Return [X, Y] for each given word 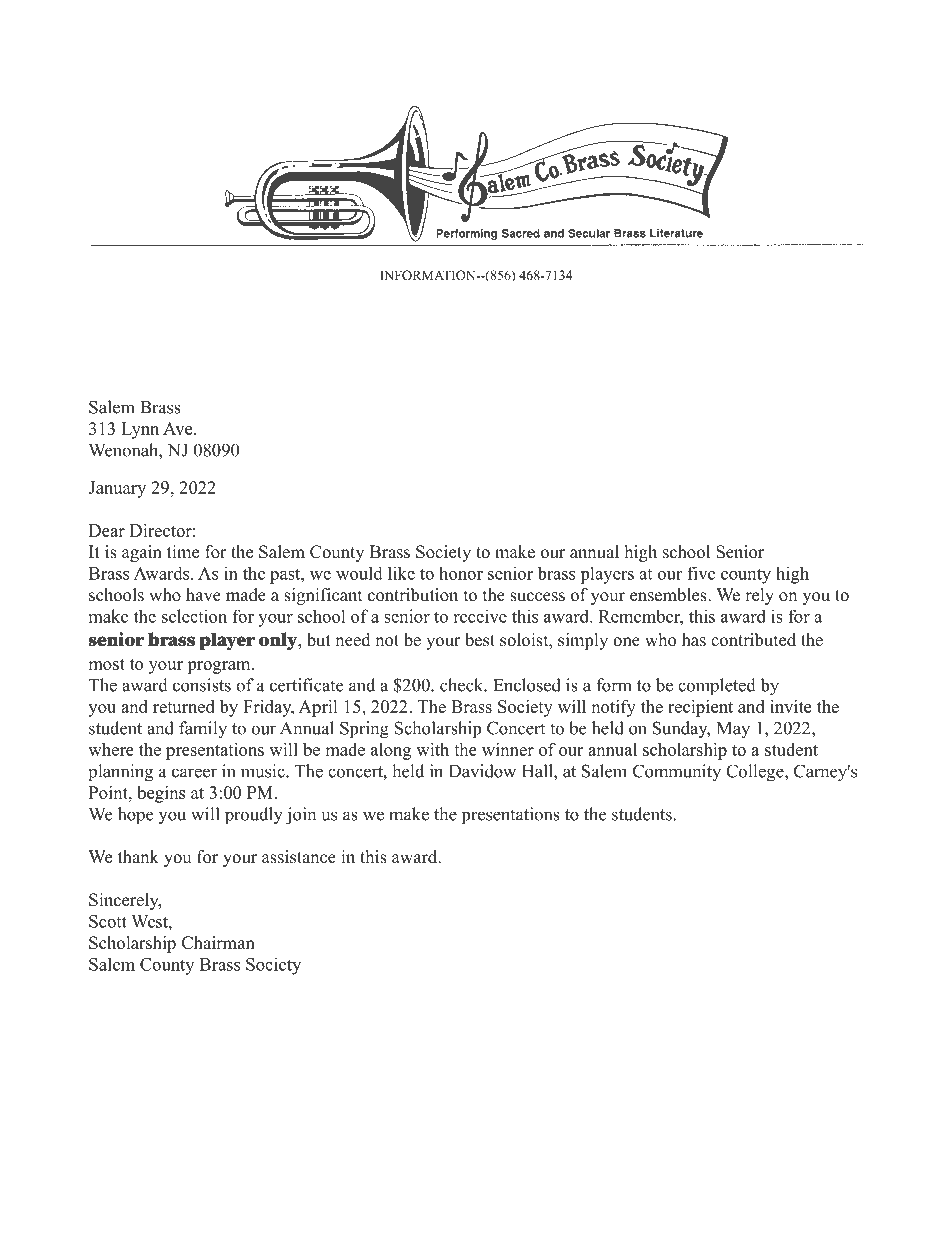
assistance [299, 857]
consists [202, 685]
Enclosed [527, 685]
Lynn [140, 430]
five [701, 573]
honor [461, 573]
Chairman [218, 943]
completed [717, 687]
